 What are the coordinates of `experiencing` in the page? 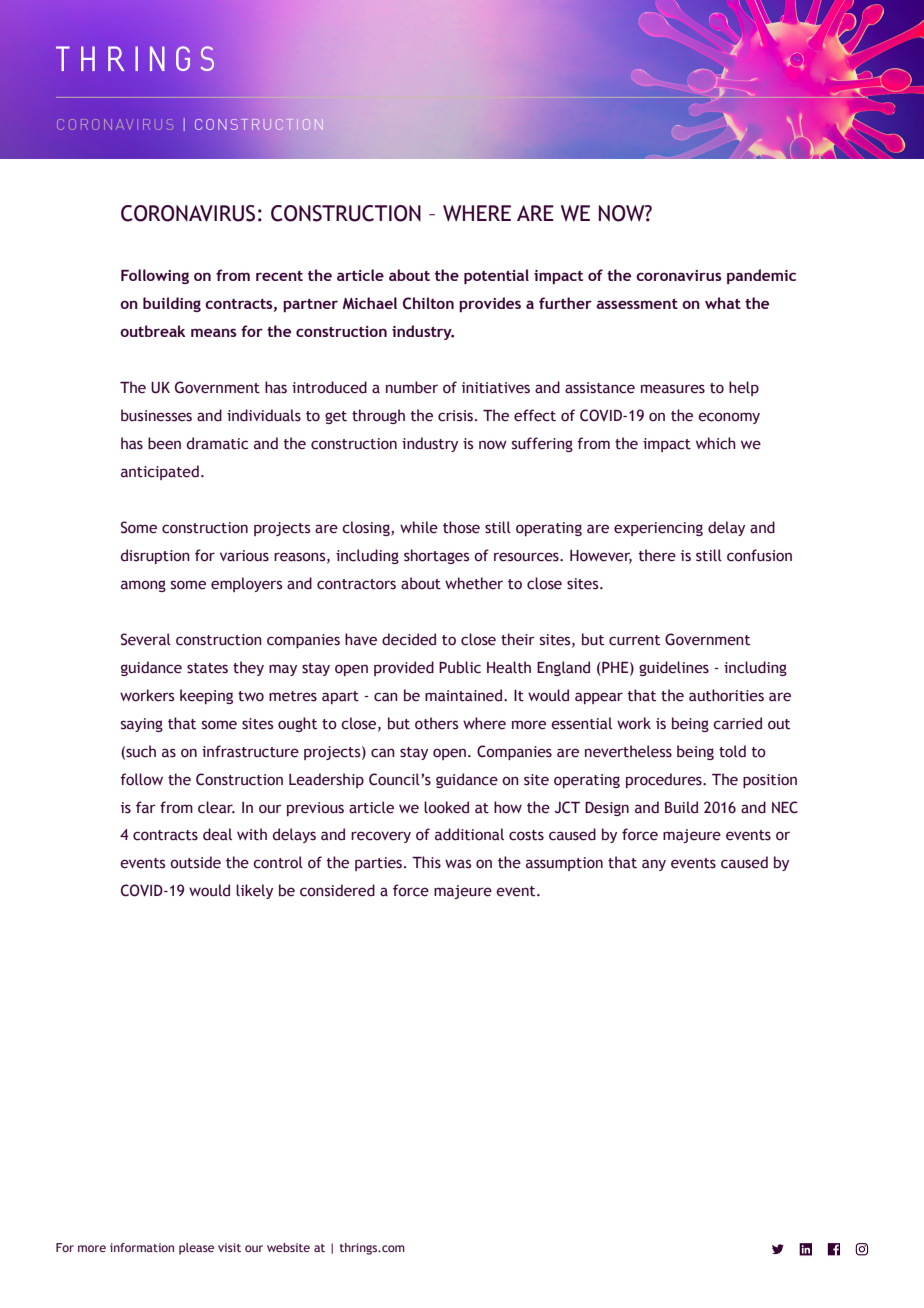 It's located at (658, 529).
